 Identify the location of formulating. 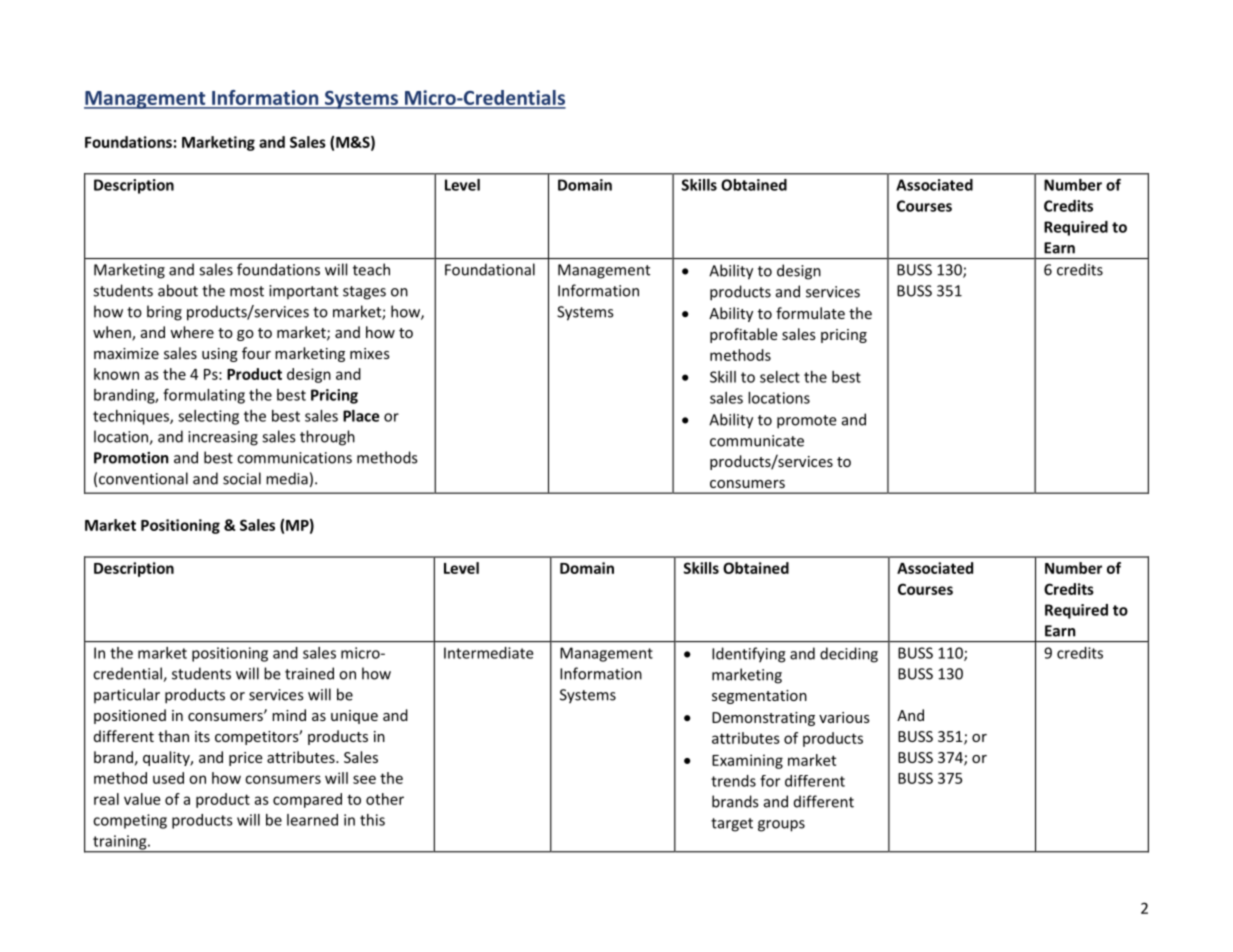
(204, 396).
